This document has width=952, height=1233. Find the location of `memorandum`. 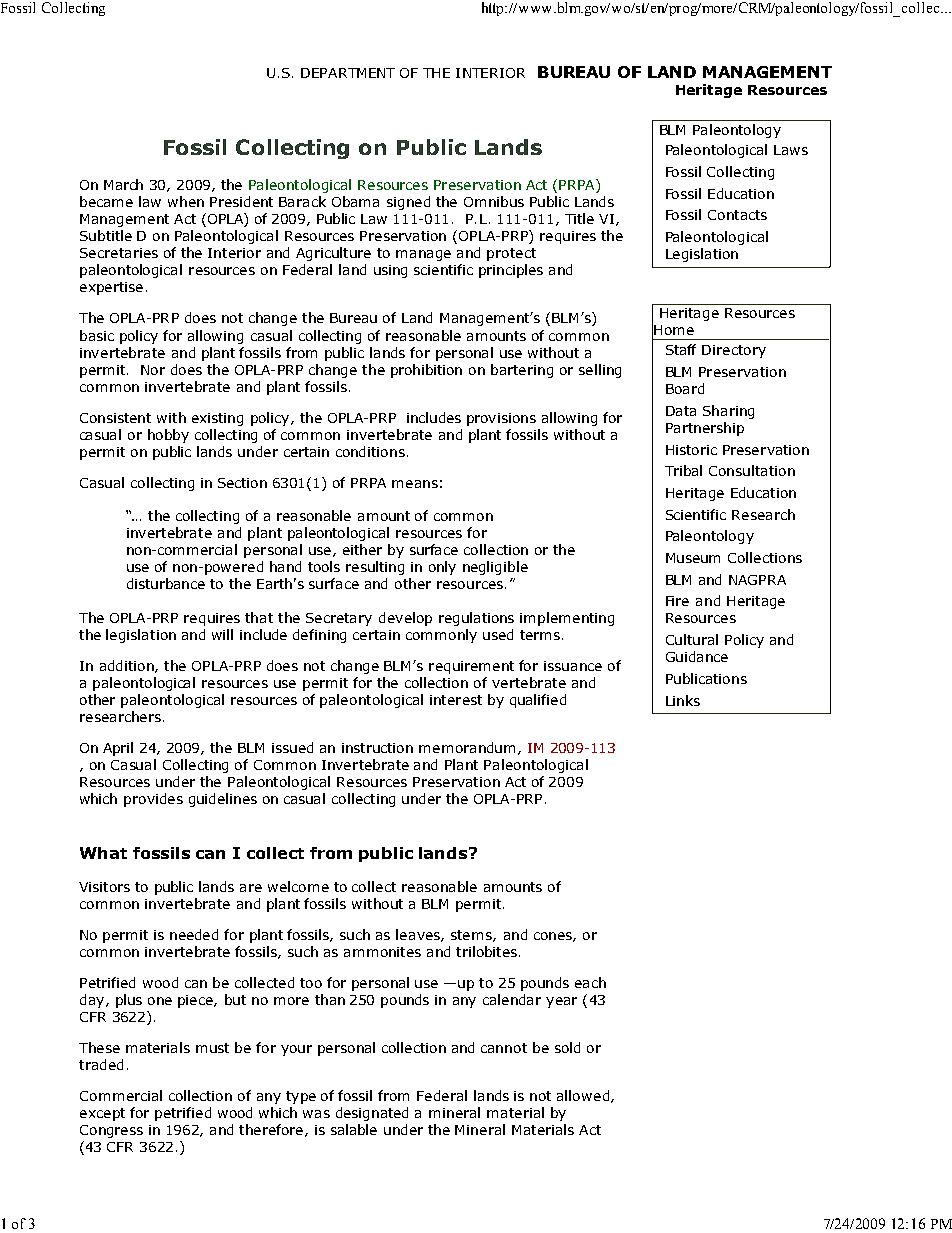

memorandum is located at coordinates (467, 747).
